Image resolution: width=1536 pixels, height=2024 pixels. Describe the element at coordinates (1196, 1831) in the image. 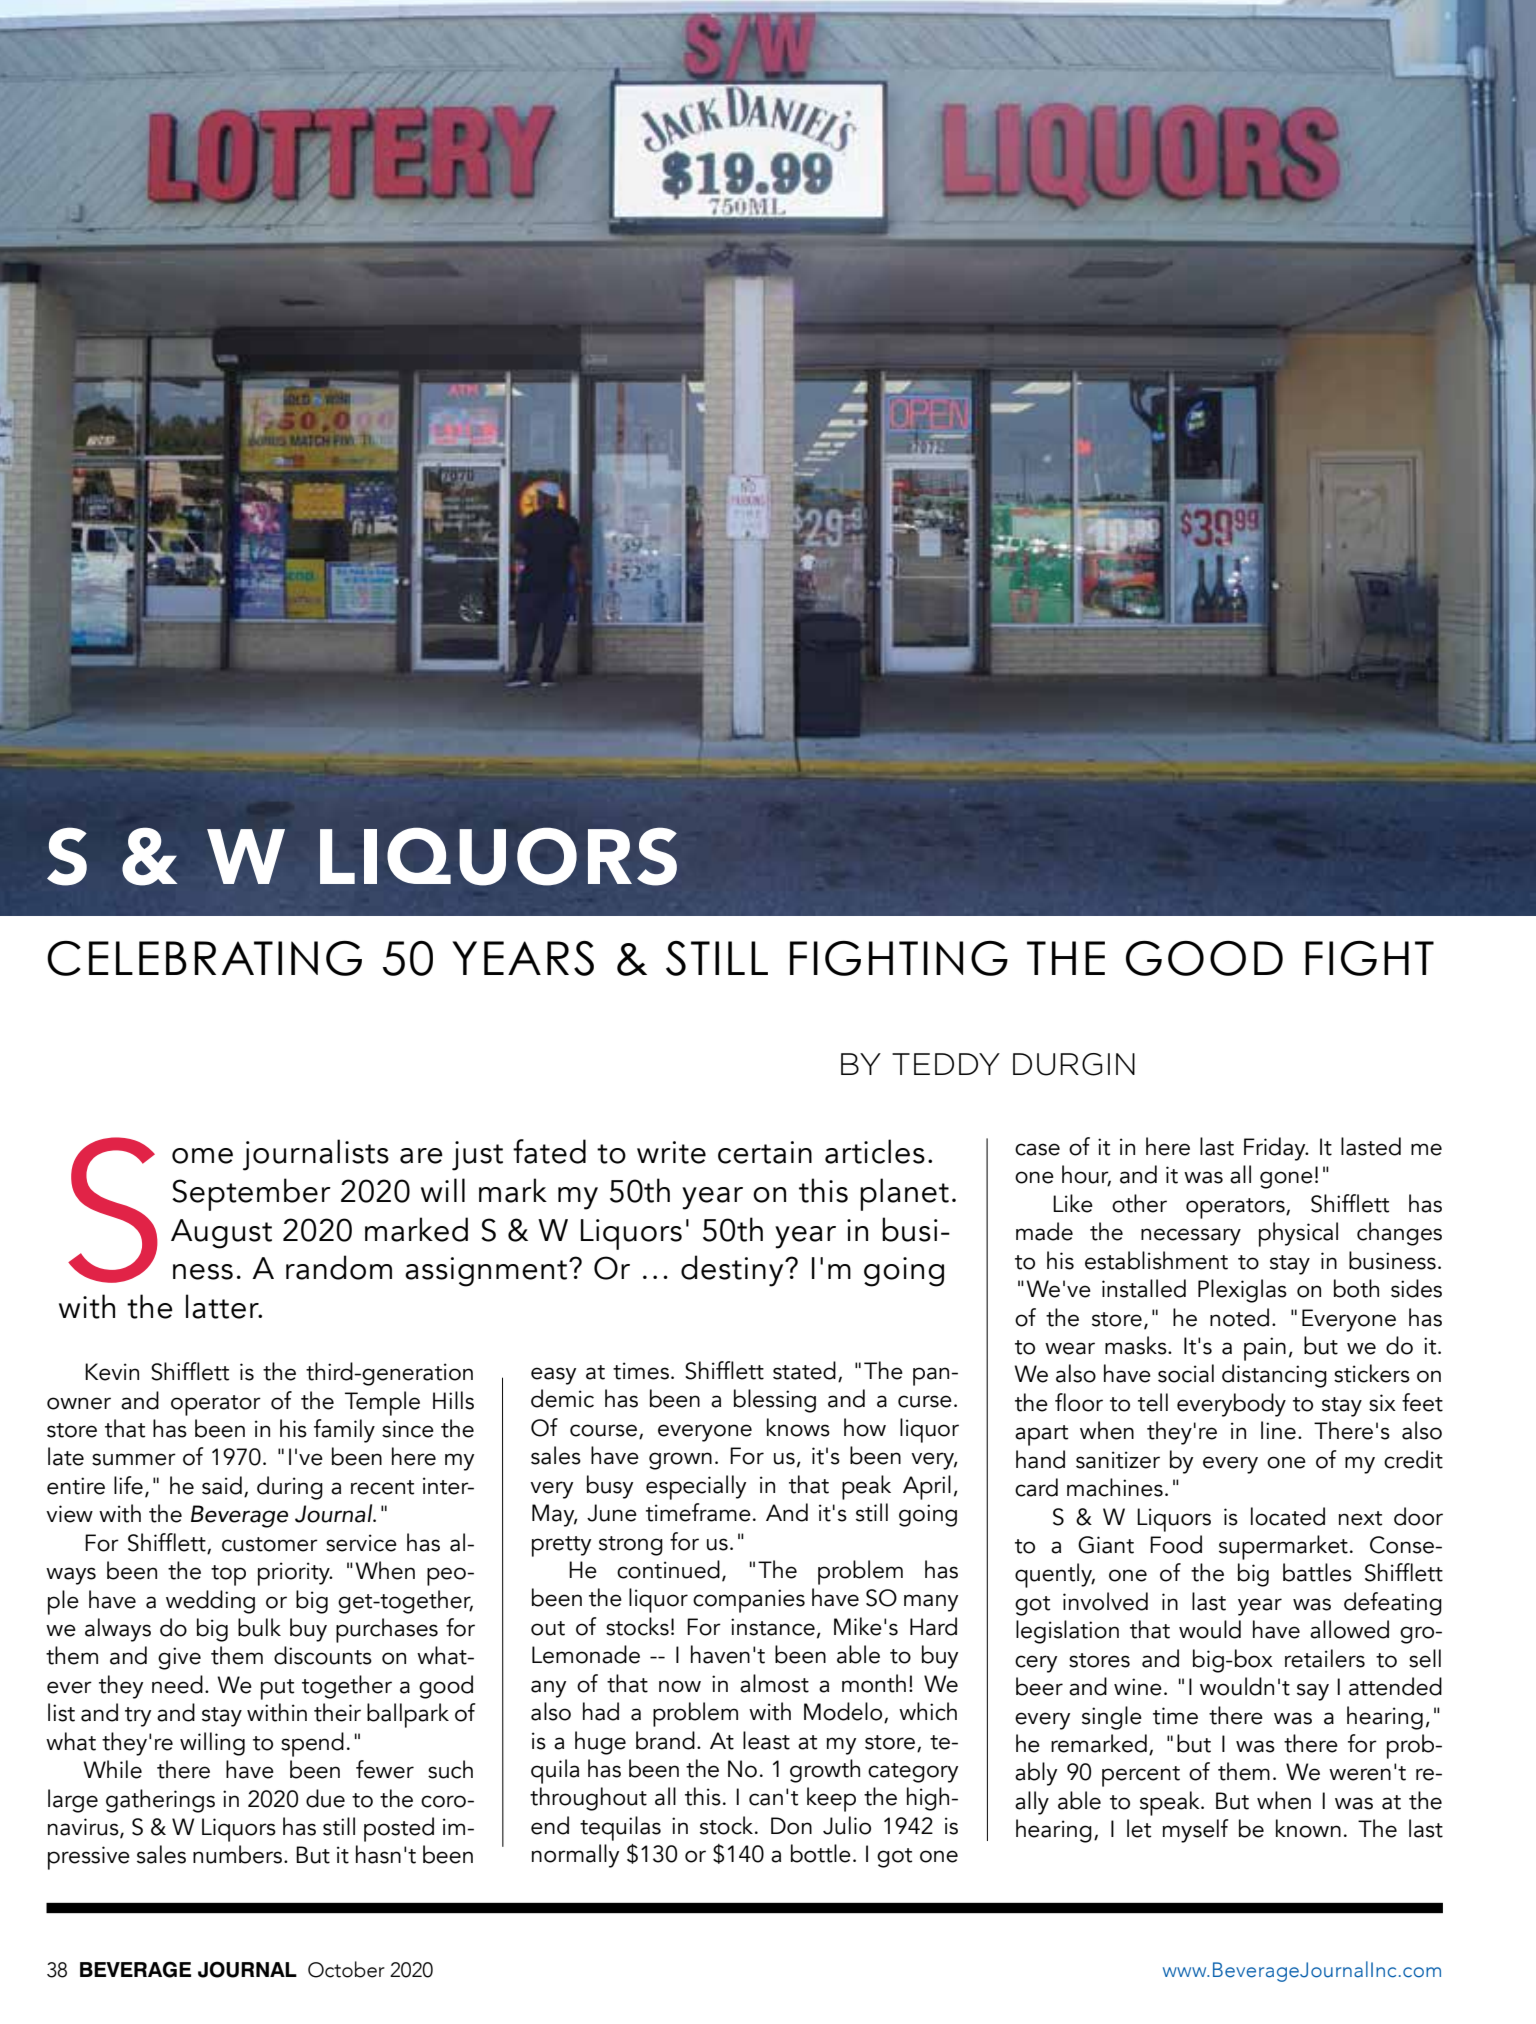

I see `myself` at that location.
